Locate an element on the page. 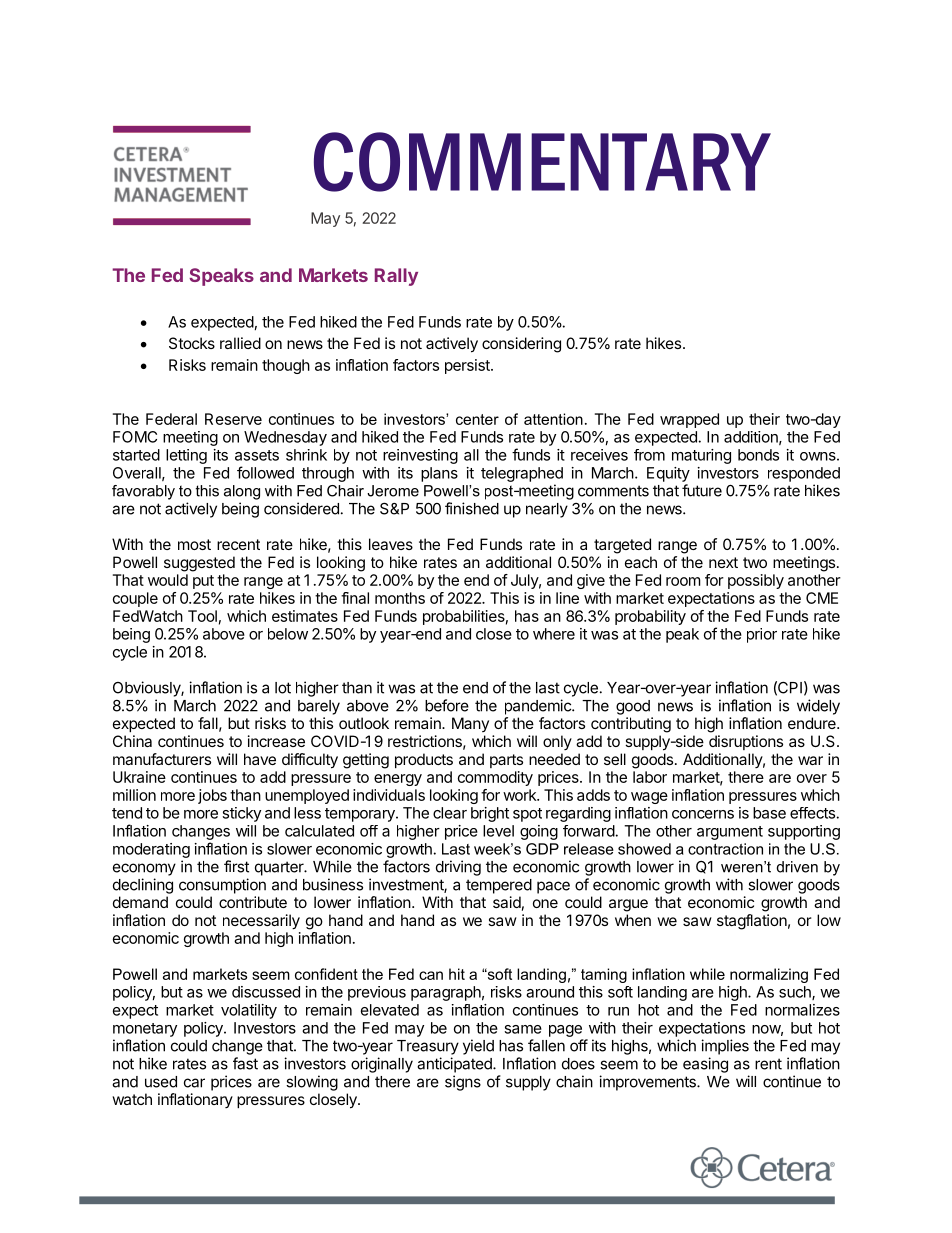 The width and height of the page is (952, 1233). wrapped is located at coordinates (689, 420).
